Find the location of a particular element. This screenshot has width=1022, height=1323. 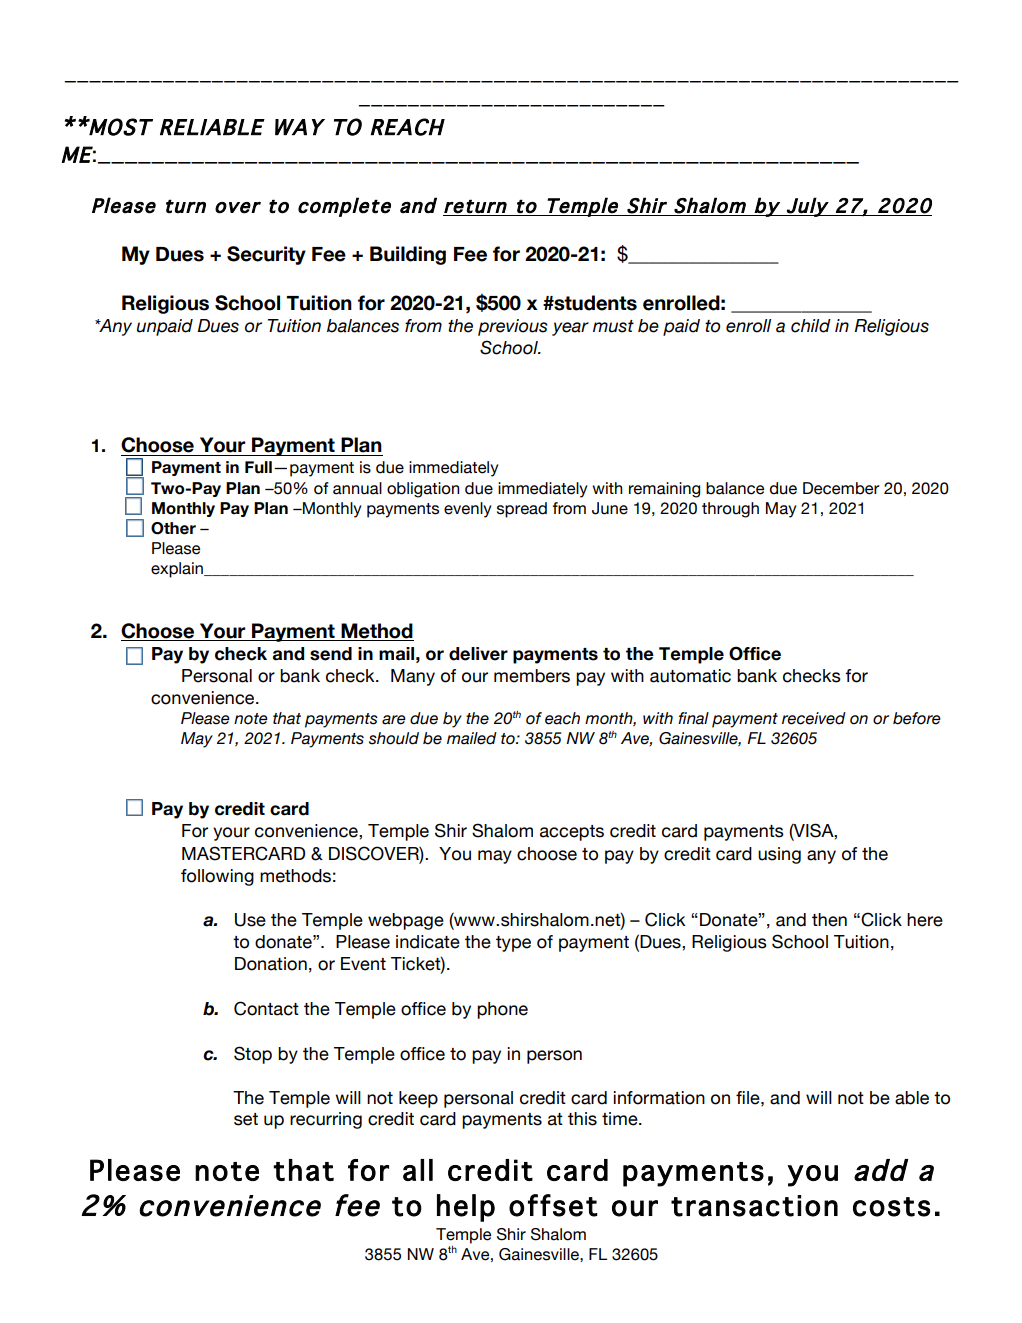

year is located at coordinates (570, 329).
